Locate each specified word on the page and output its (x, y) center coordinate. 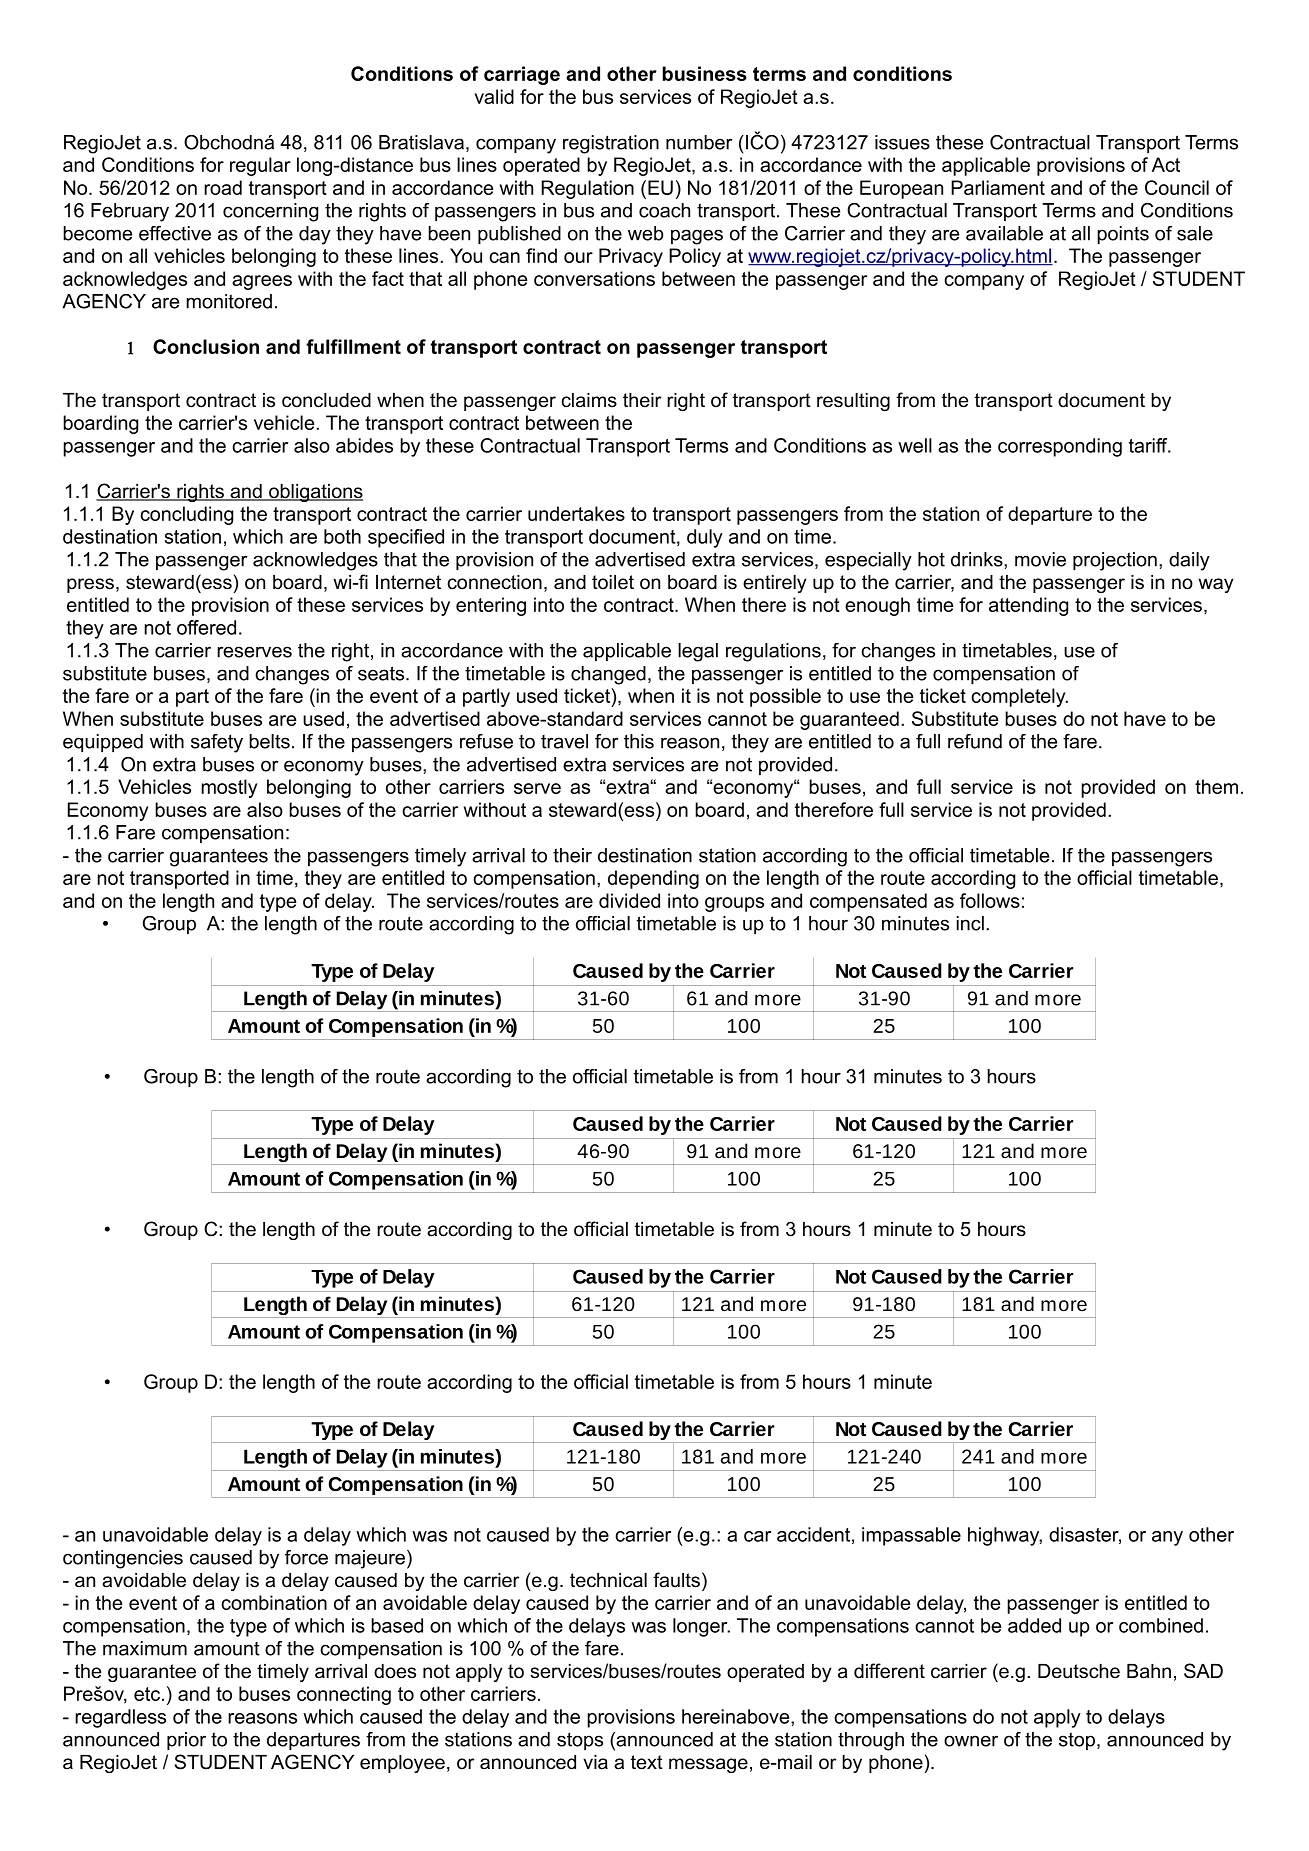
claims (589, 400)
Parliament (998, 187)
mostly (229, 788)
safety (217, 743)
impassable (911, 1536)
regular (260, 166)
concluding (186, 515)
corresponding (1060, 447)
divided (629, 900)
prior (186, 1741)
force (306, 1557)
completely (1019, 697)
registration (611, 144)
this (639, 741)
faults (678, 1580)
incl (970, 923)
